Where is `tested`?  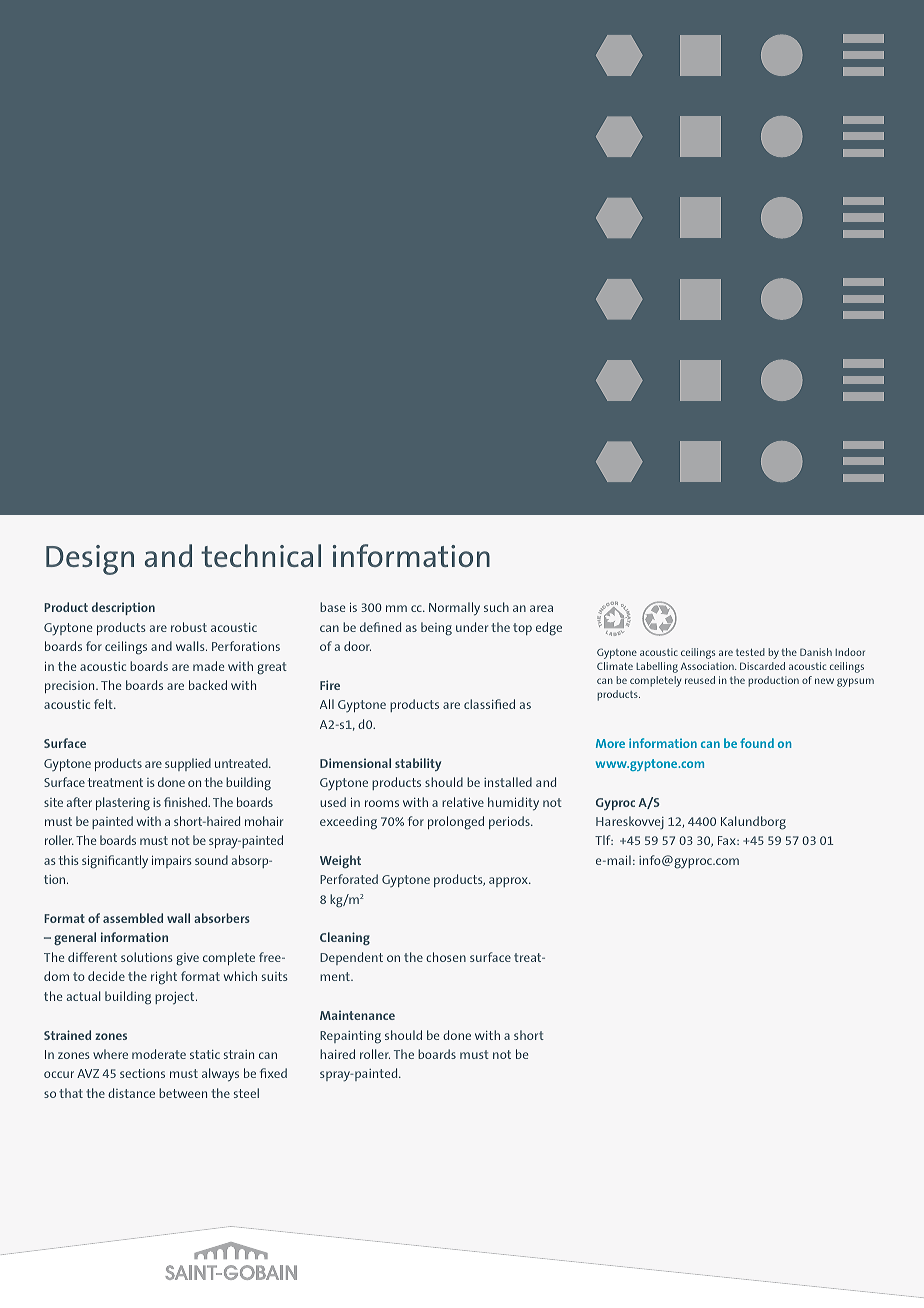 tested is located at coordinates (750, 652).
